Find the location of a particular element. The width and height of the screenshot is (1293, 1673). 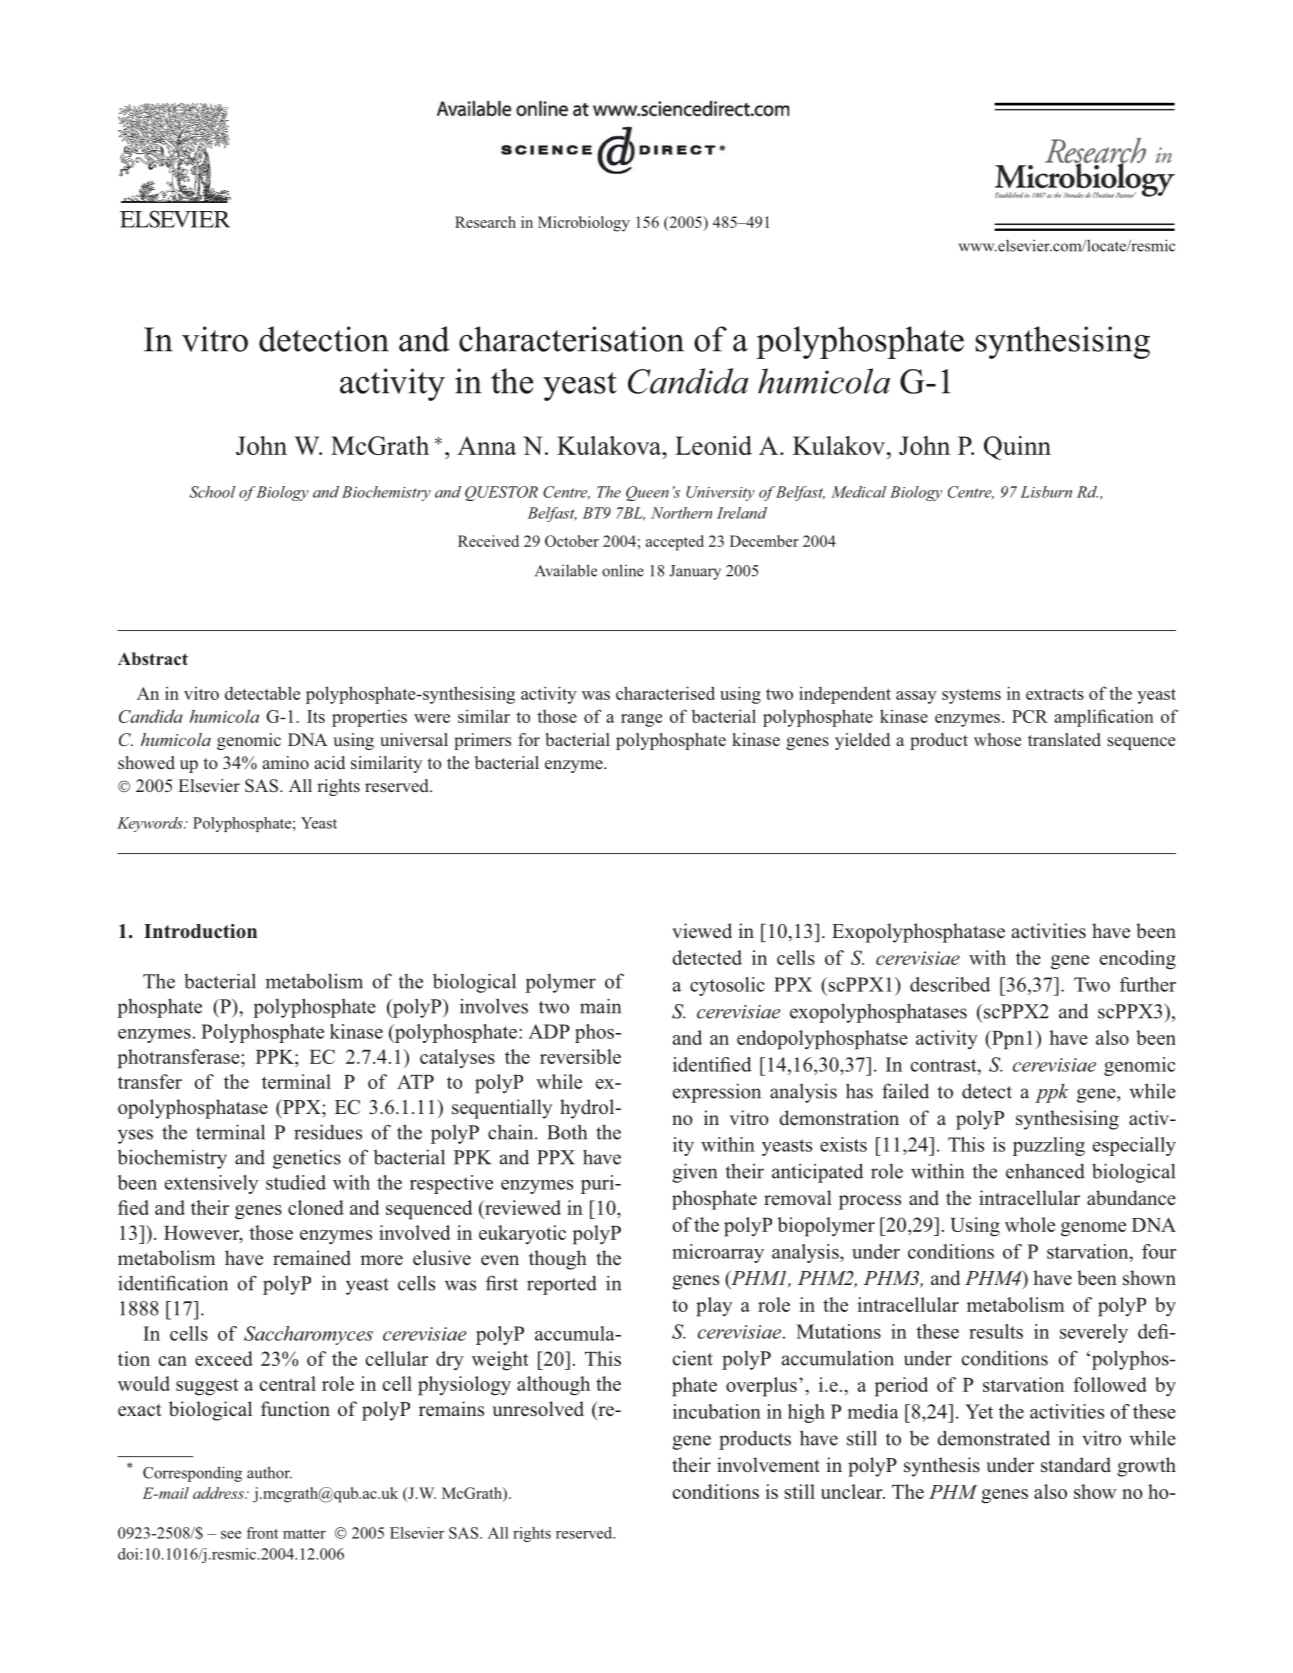

School is located at coordinates (212, 492).
